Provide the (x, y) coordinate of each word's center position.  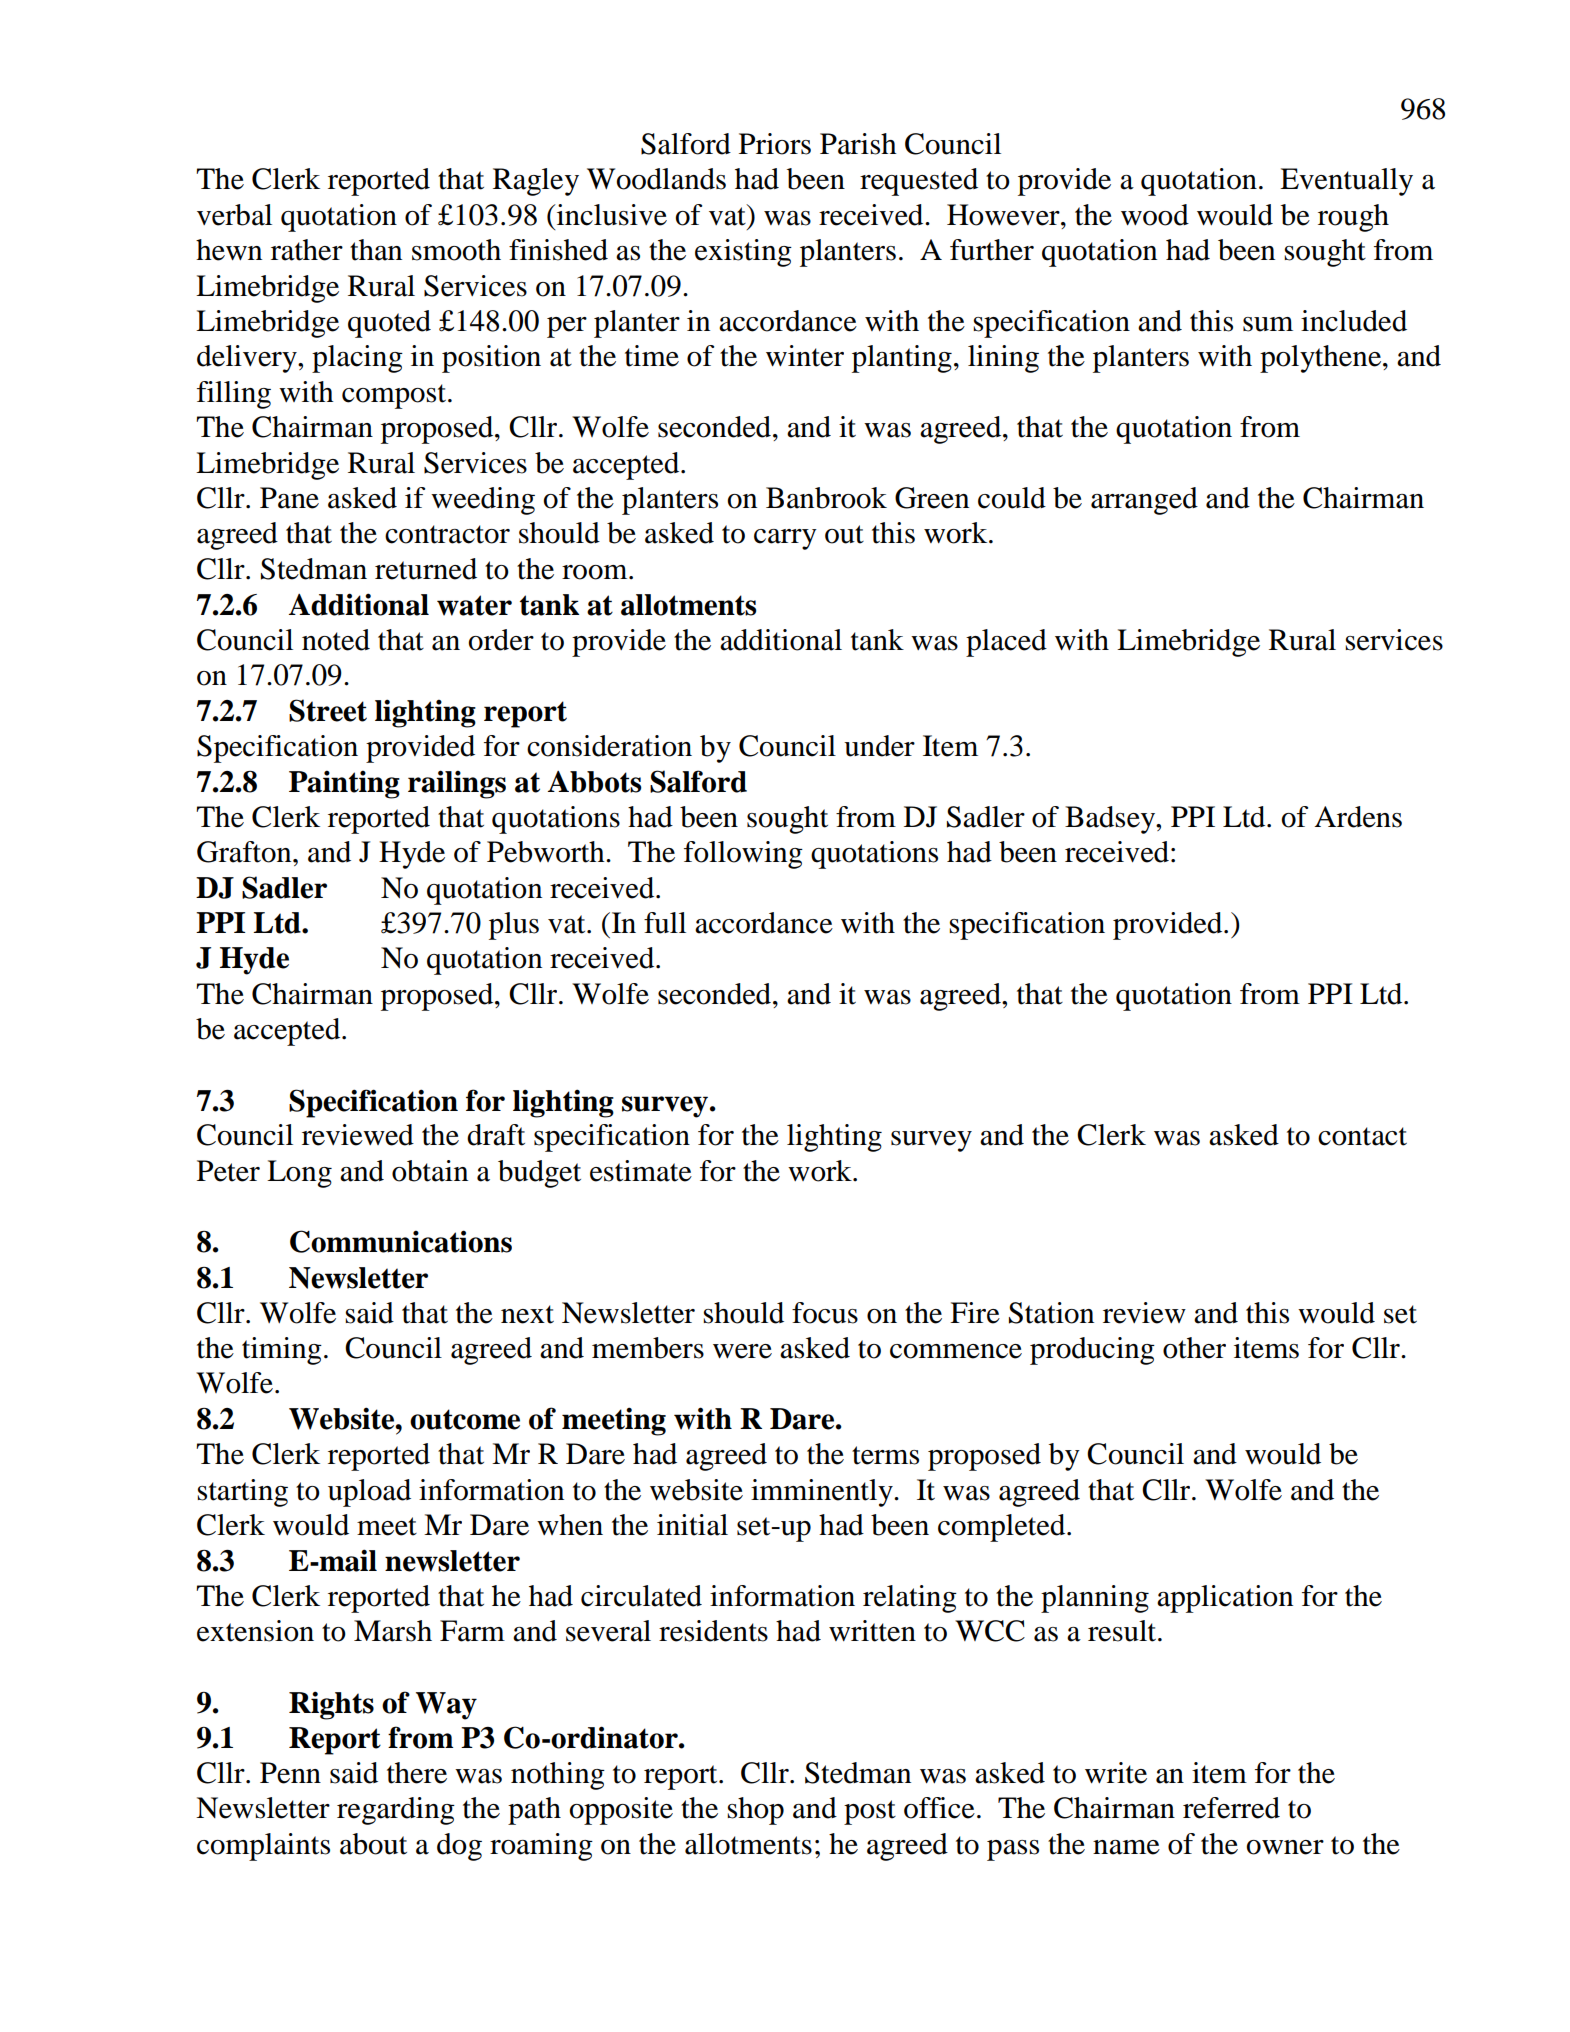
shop (755, 1811)
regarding (396, 1811)
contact (1362, 1136)
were (742, 1351)
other (1194, 1348)
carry (785, 539)
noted (336, 640)
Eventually (1346, 182)
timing (282, 1351)
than (376, 250)
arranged (1144, 501)
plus (514, 926)
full (665, 923)
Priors (775, 144)
